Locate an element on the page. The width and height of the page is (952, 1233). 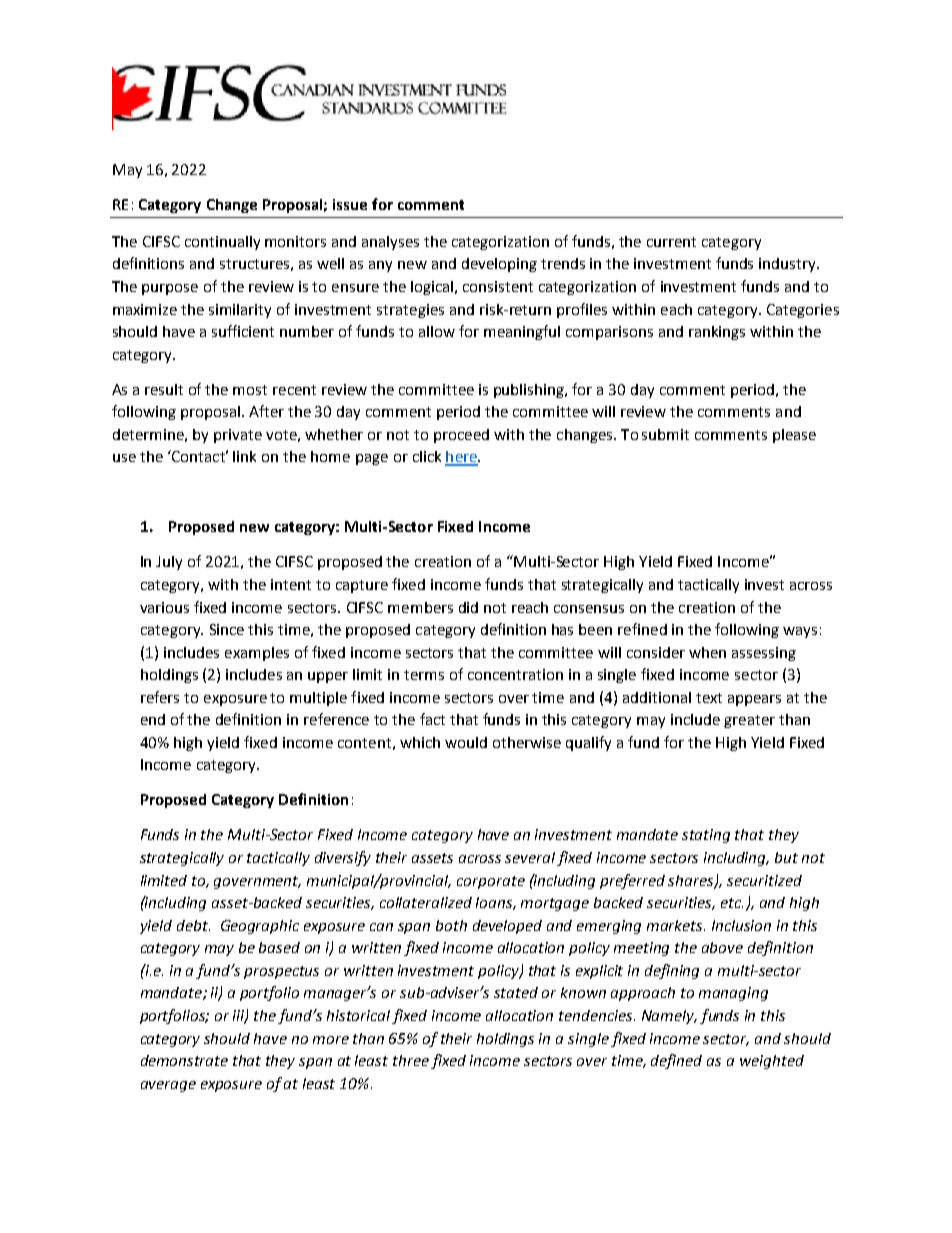
submit is located at coordinates (665, 434).
